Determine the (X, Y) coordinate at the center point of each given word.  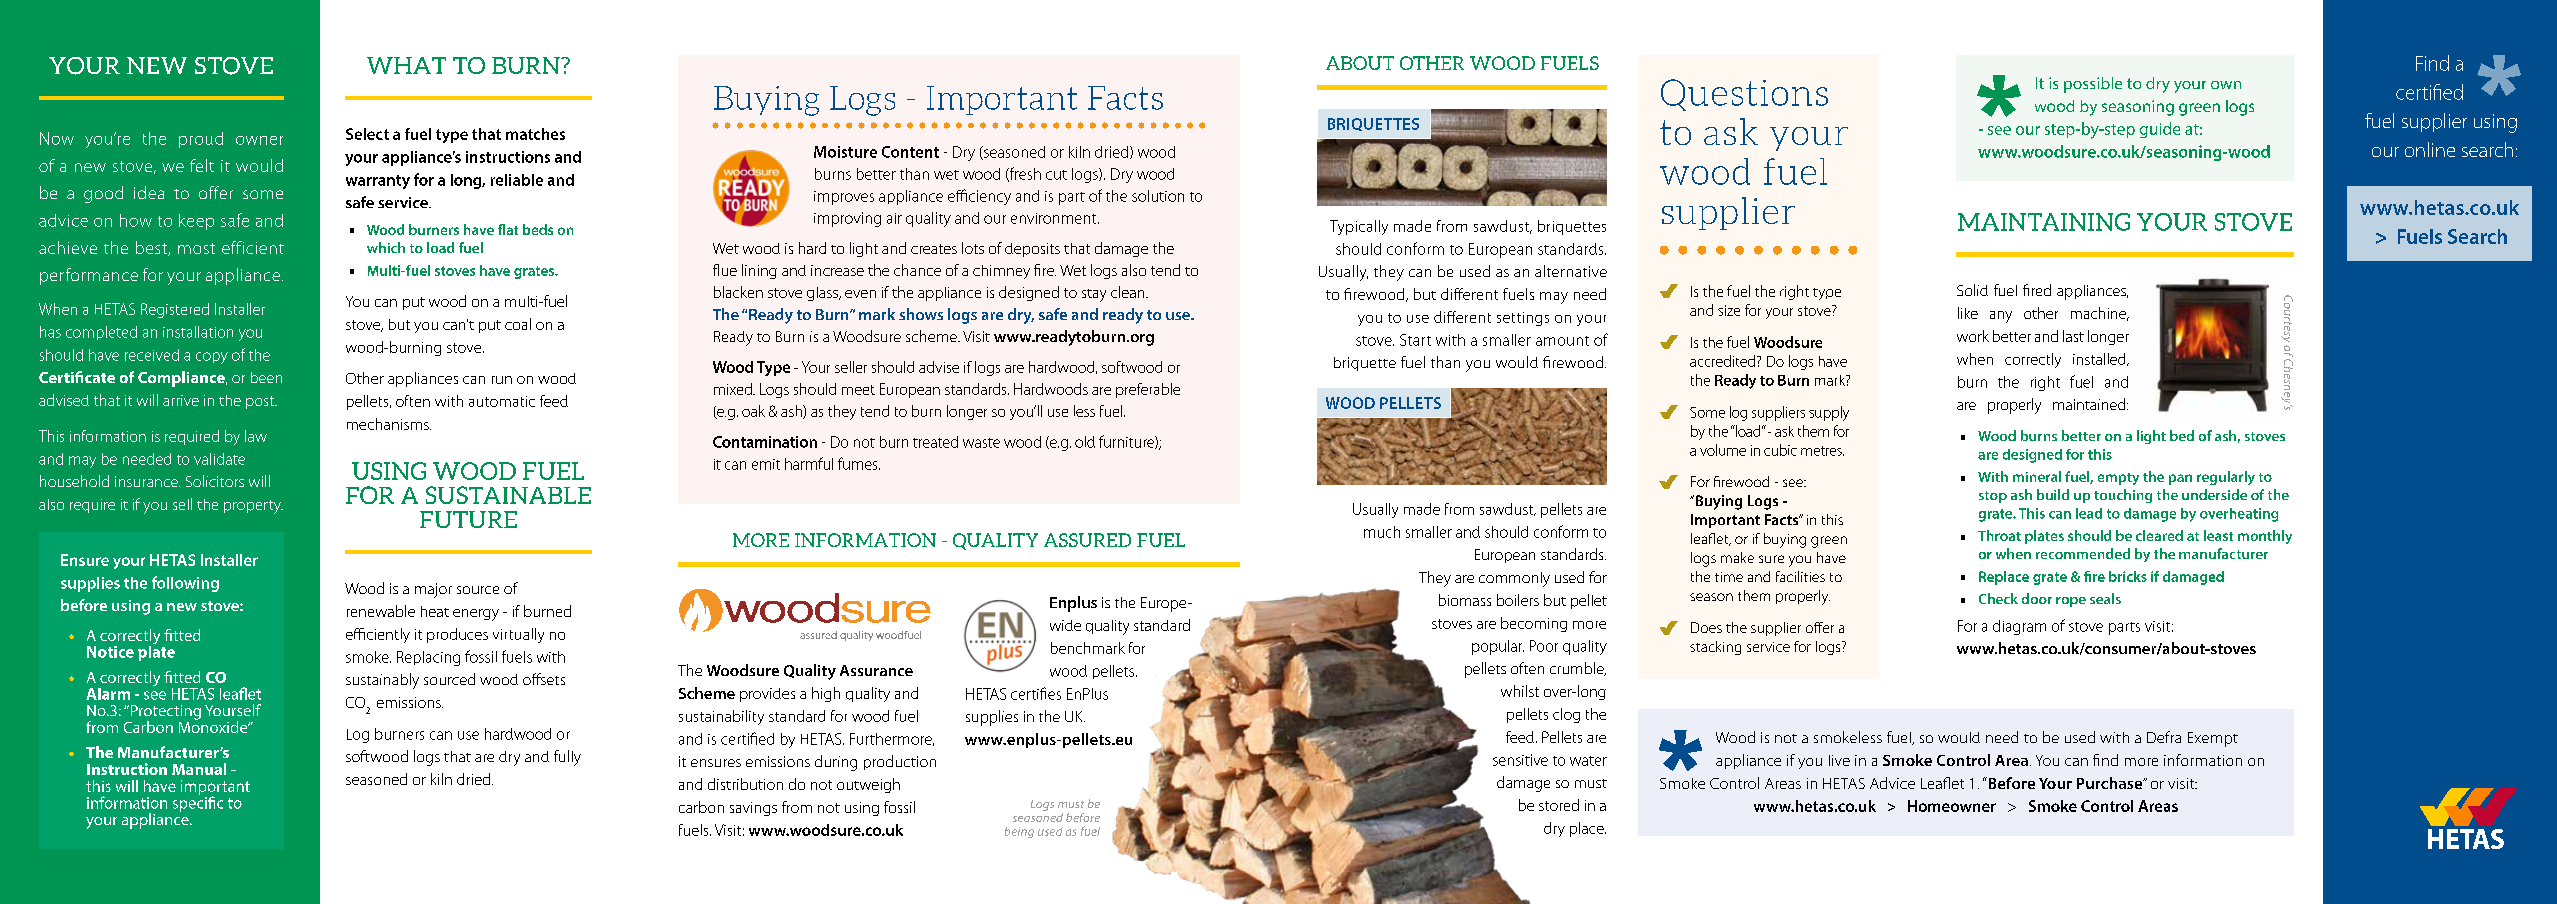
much (1382, 532)
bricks (2128, 576)
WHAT (406, 65)
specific (198, 803)
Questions (1744, 95)
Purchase (2111, 783)
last (2073, 336)
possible (2093, 85)
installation (198, 332)
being (1019, 832)
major (433, 590)
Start (1415, 340)
